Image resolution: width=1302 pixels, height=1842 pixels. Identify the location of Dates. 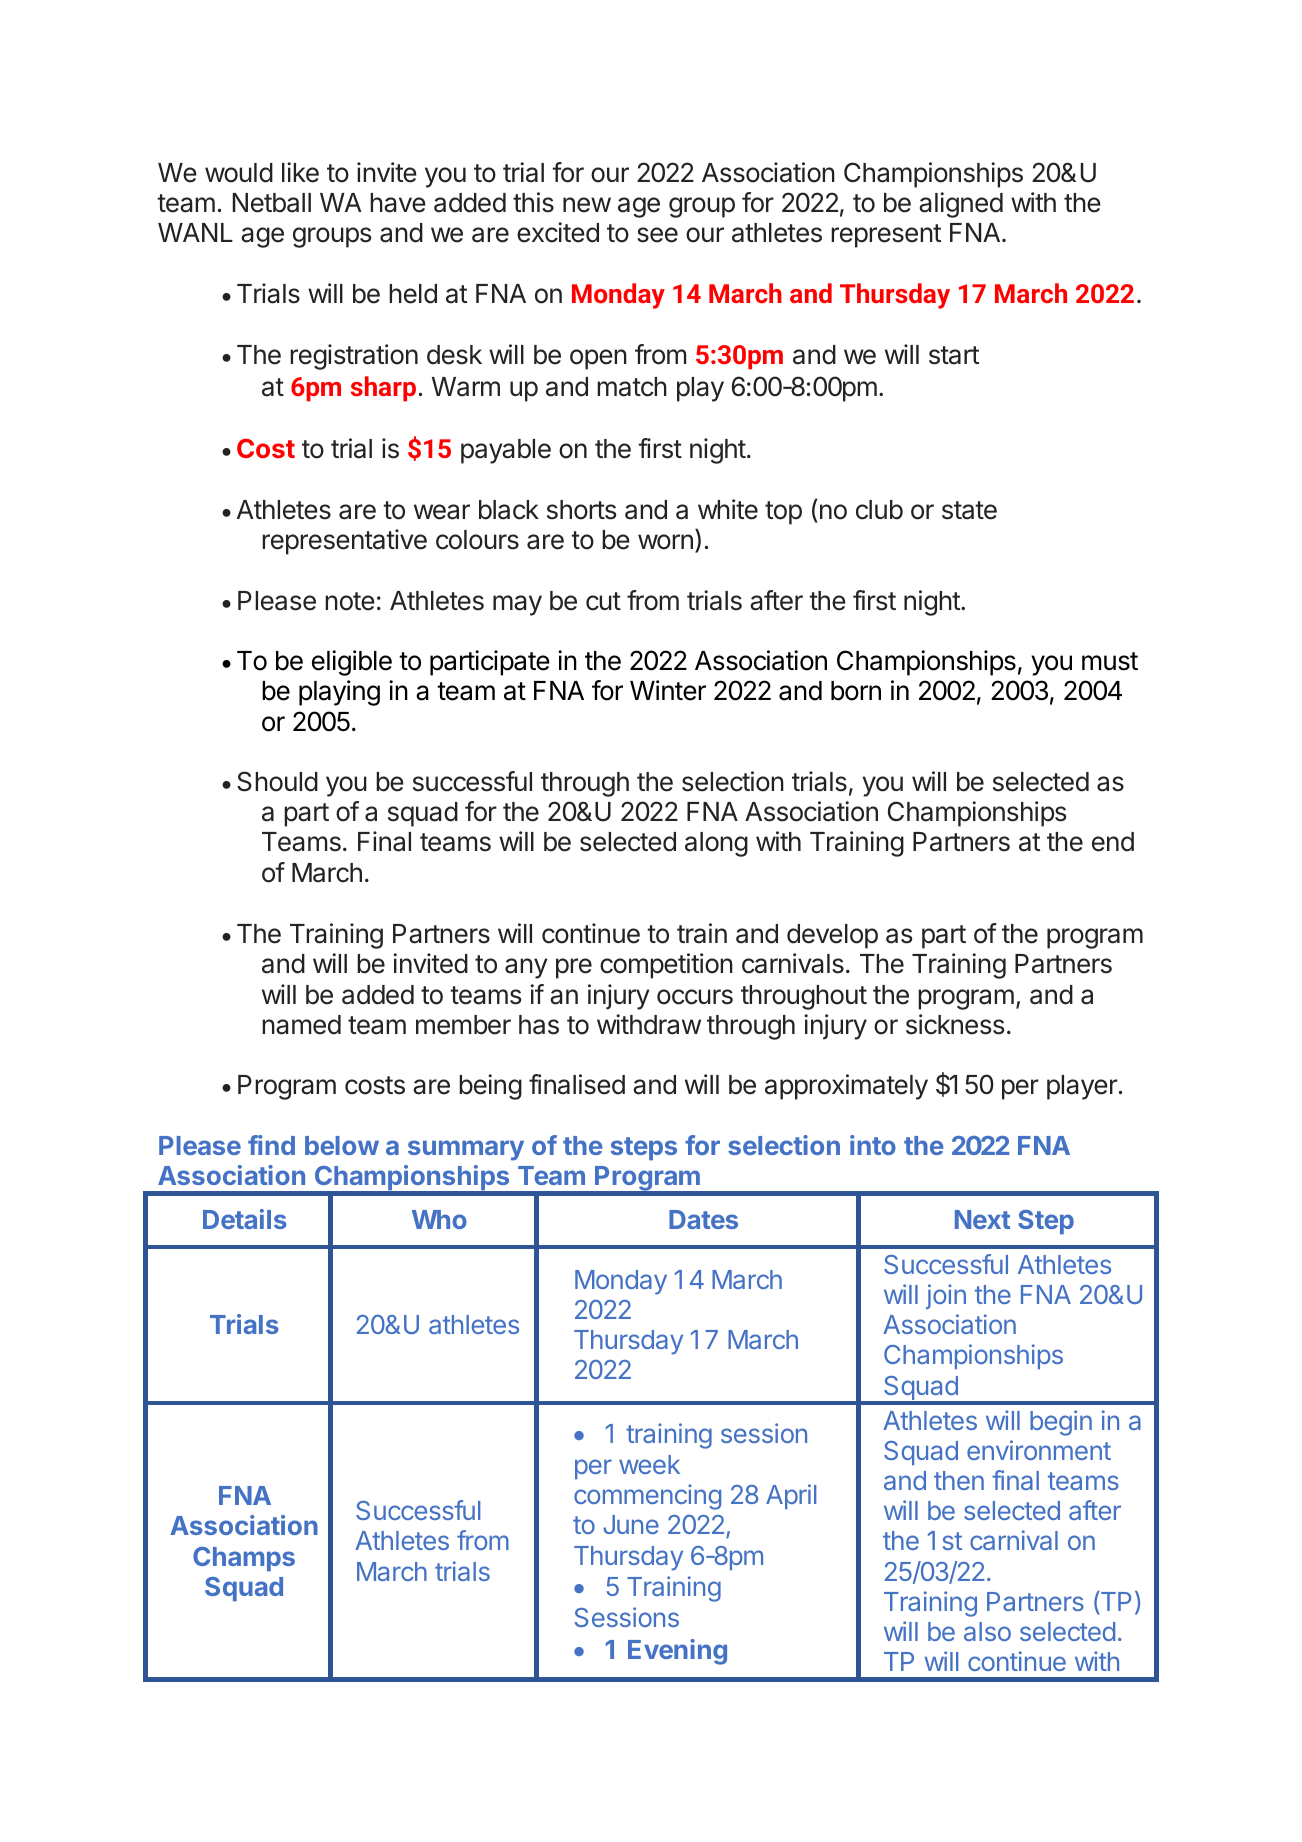
(703, 1219).
